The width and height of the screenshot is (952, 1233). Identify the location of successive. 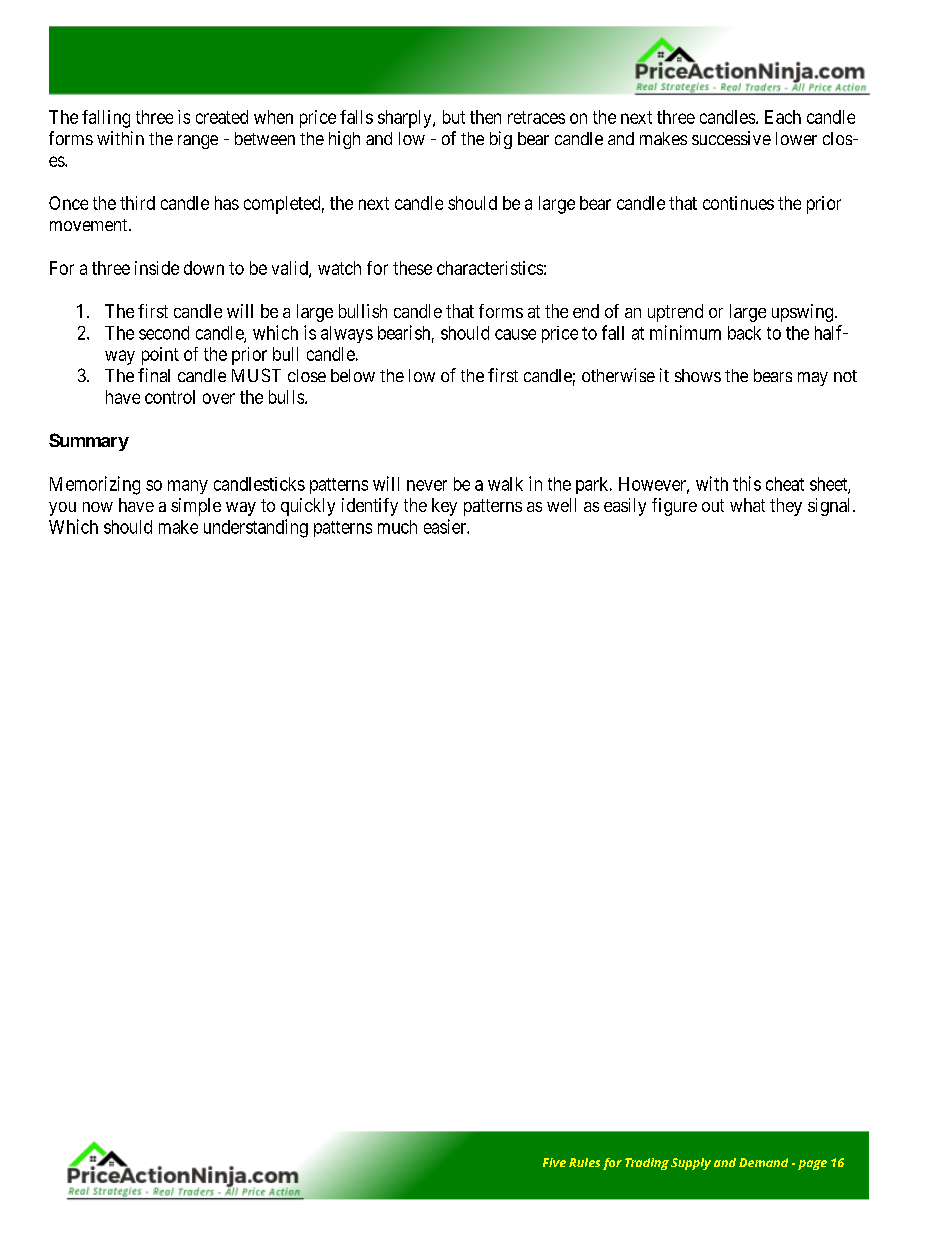
(731, 138).
